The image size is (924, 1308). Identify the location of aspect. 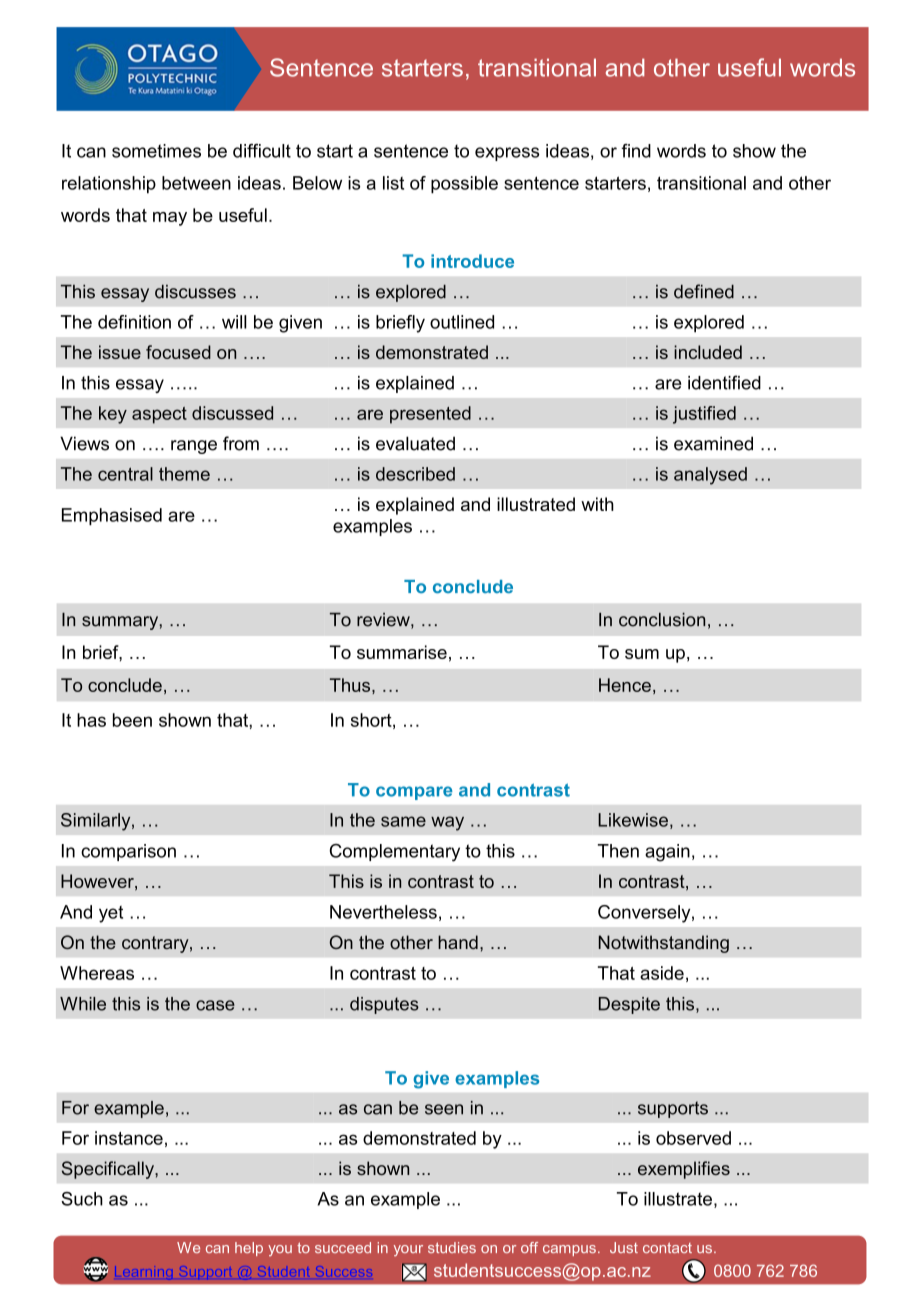
(159, 415).
